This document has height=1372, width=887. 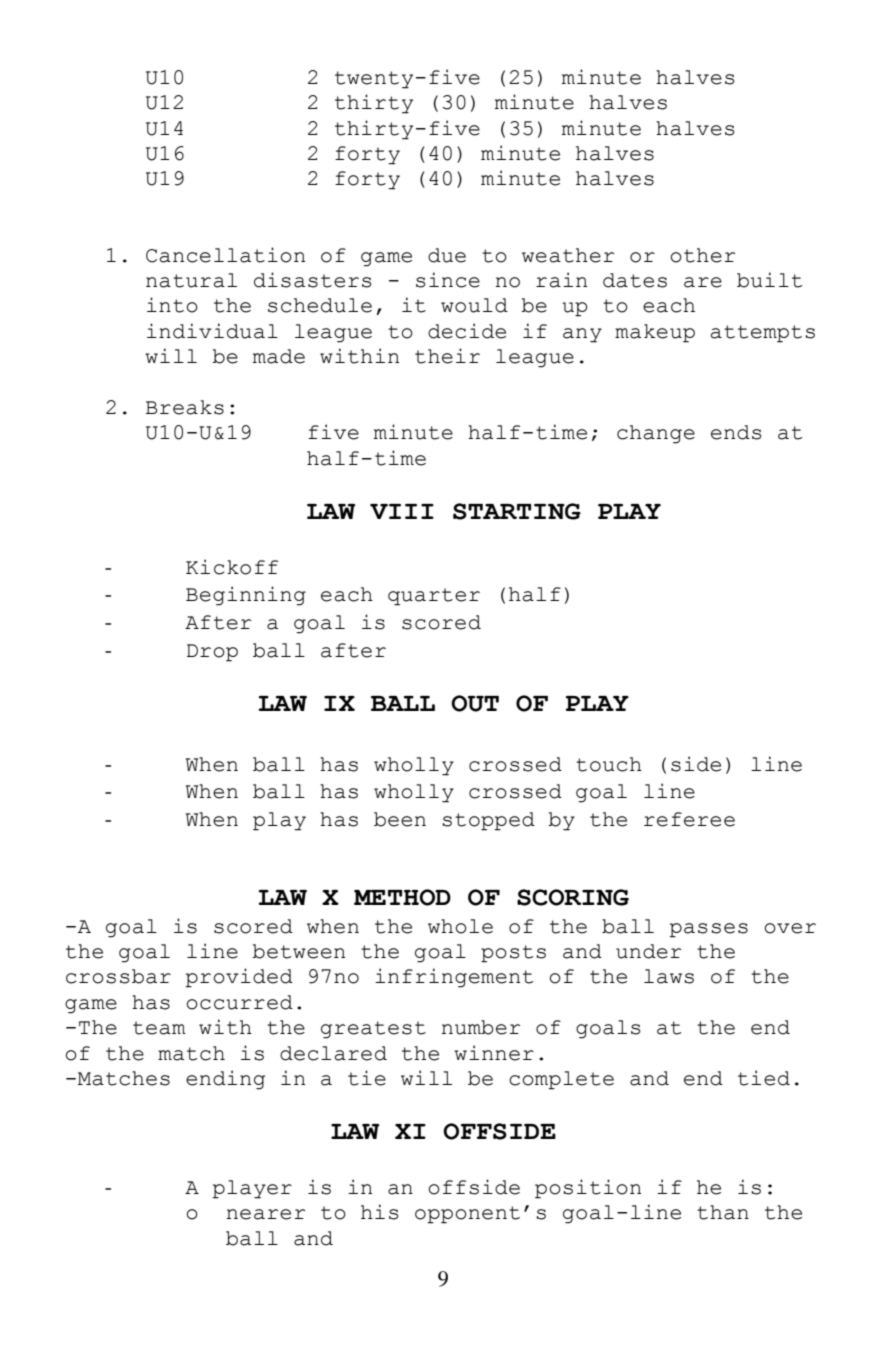 I want to click on touch, so click(x=609, y=764).
